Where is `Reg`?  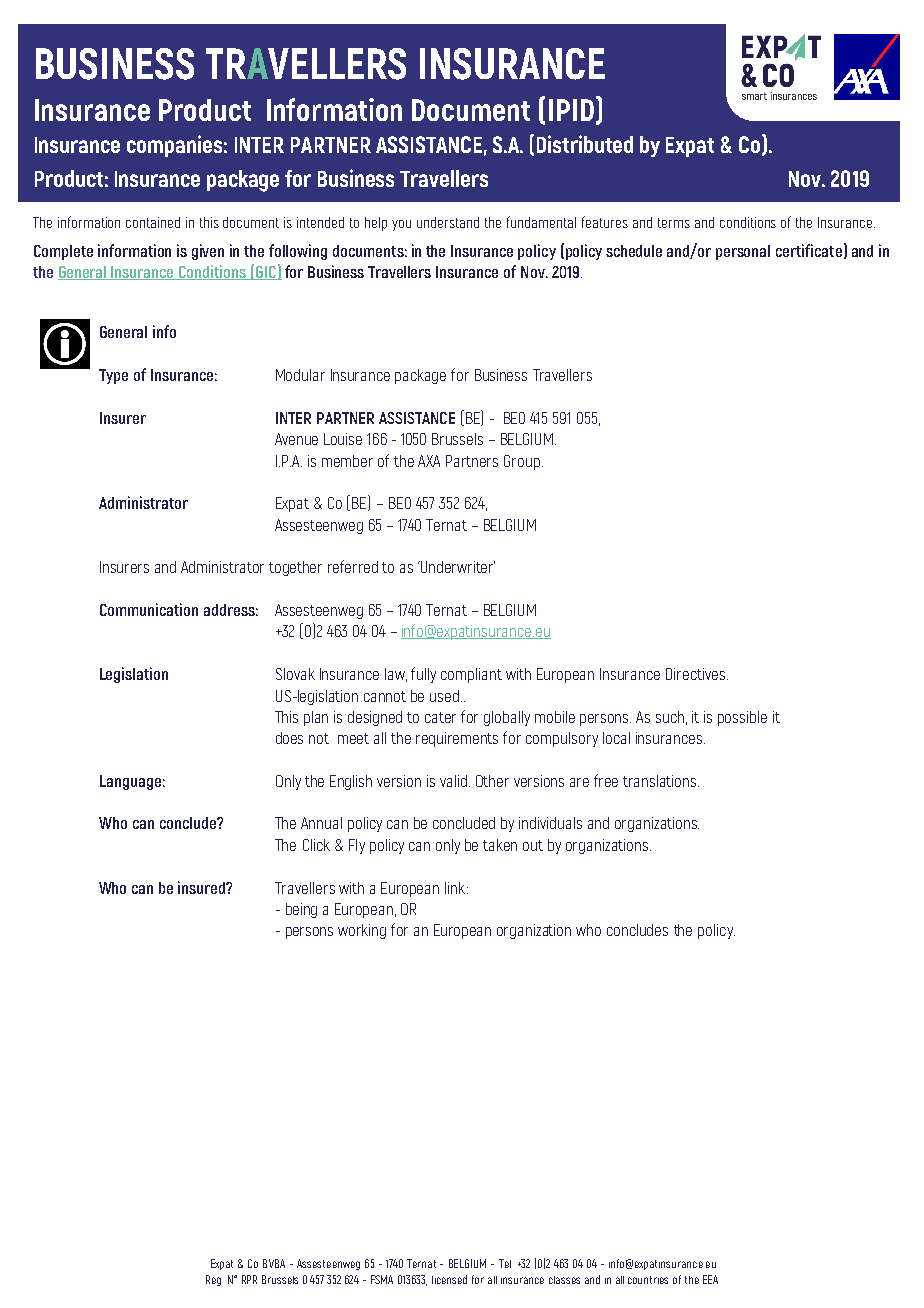 Reg is located at coordinates (213, 1280).
